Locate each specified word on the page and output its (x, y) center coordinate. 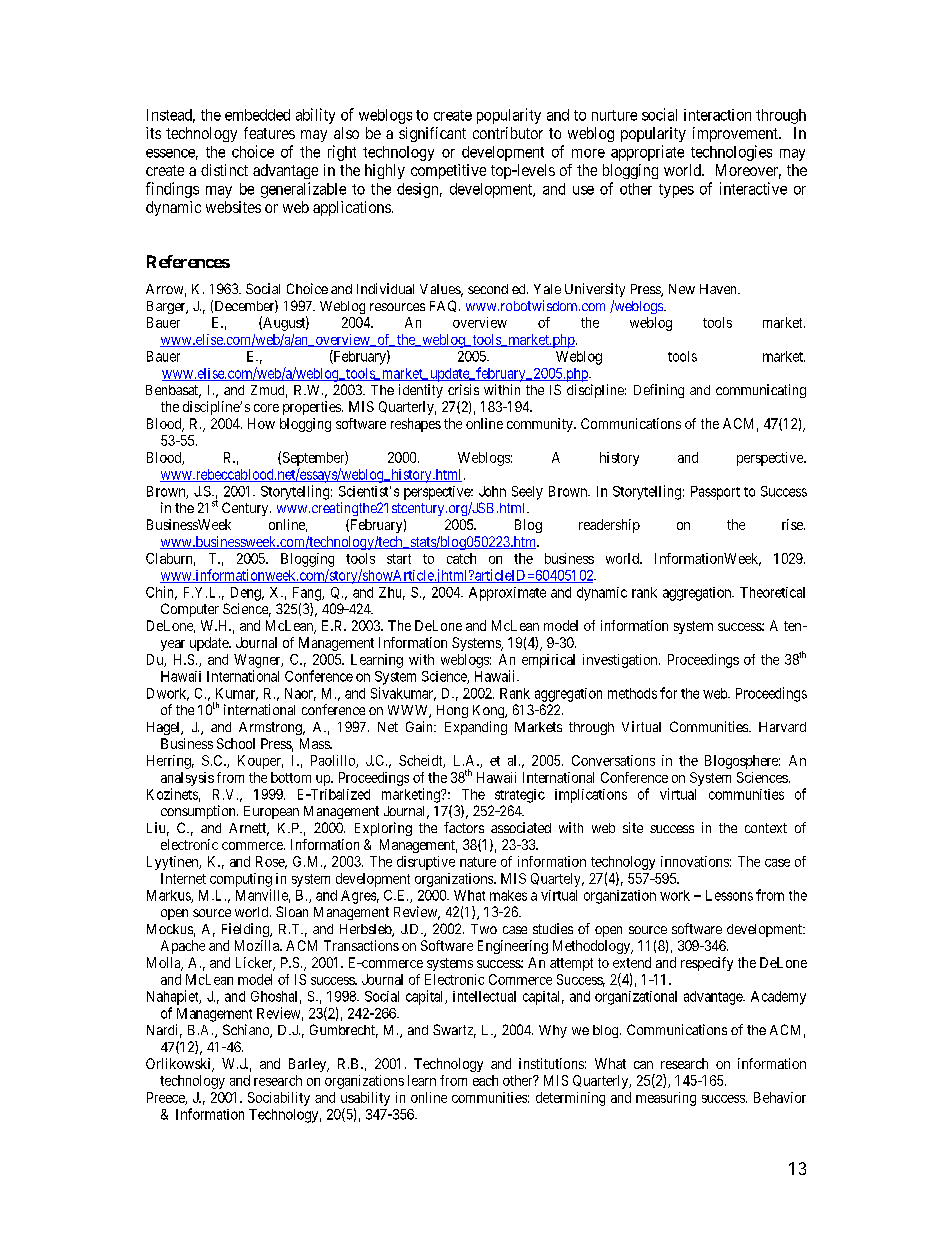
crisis (463, 389)
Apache (183, 947)
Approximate (507, 594)
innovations (695, 861)
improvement (736, 134)
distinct (224, 170)
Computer (190, 610)
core (266, 408)
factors (464, 827)
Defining (659, 391)
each (485, 1080)
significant (432, 134)
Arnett (249, 829)
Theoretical (772, 592)
